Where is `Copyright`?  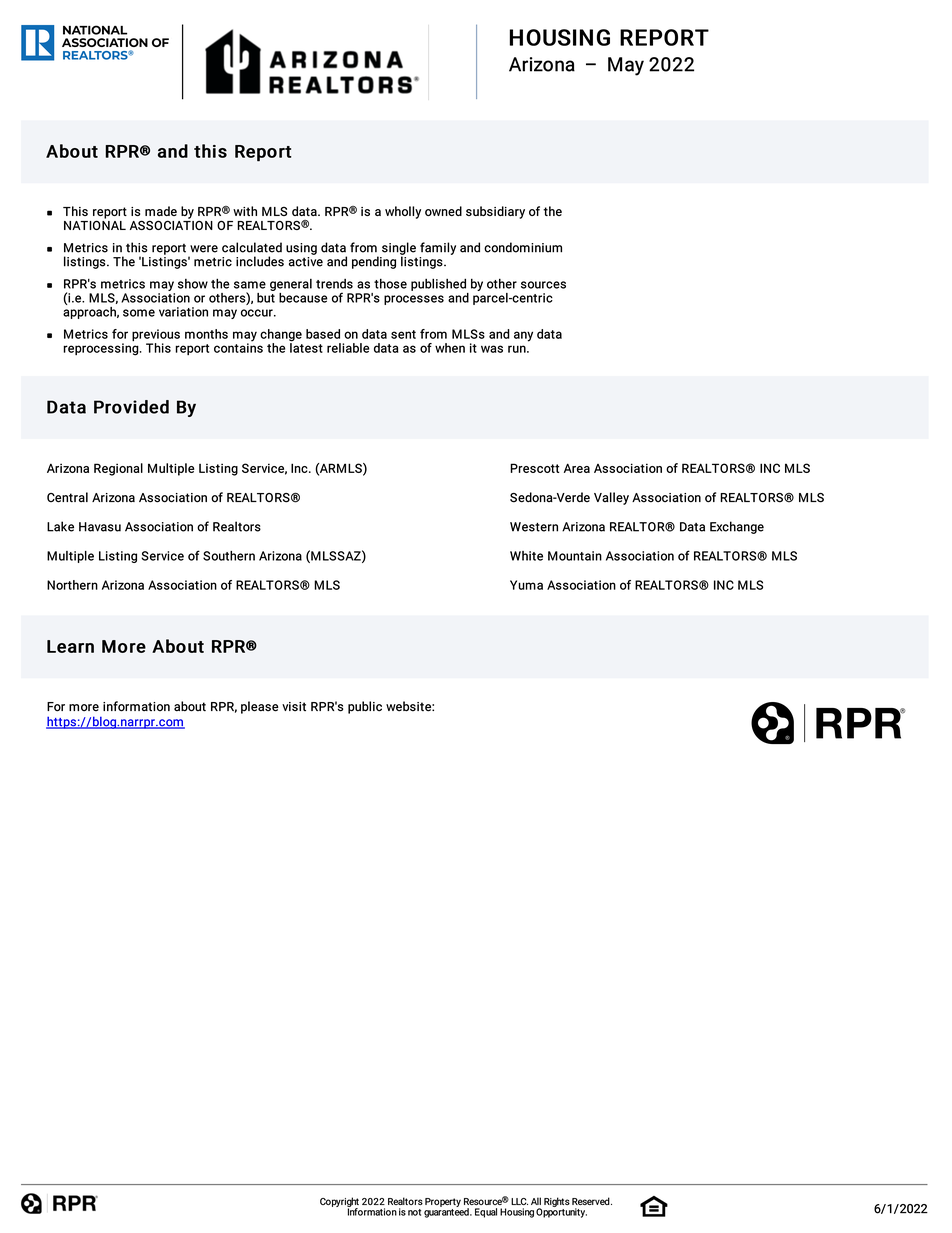 Copyright is located at coordinates (339, 1203).
